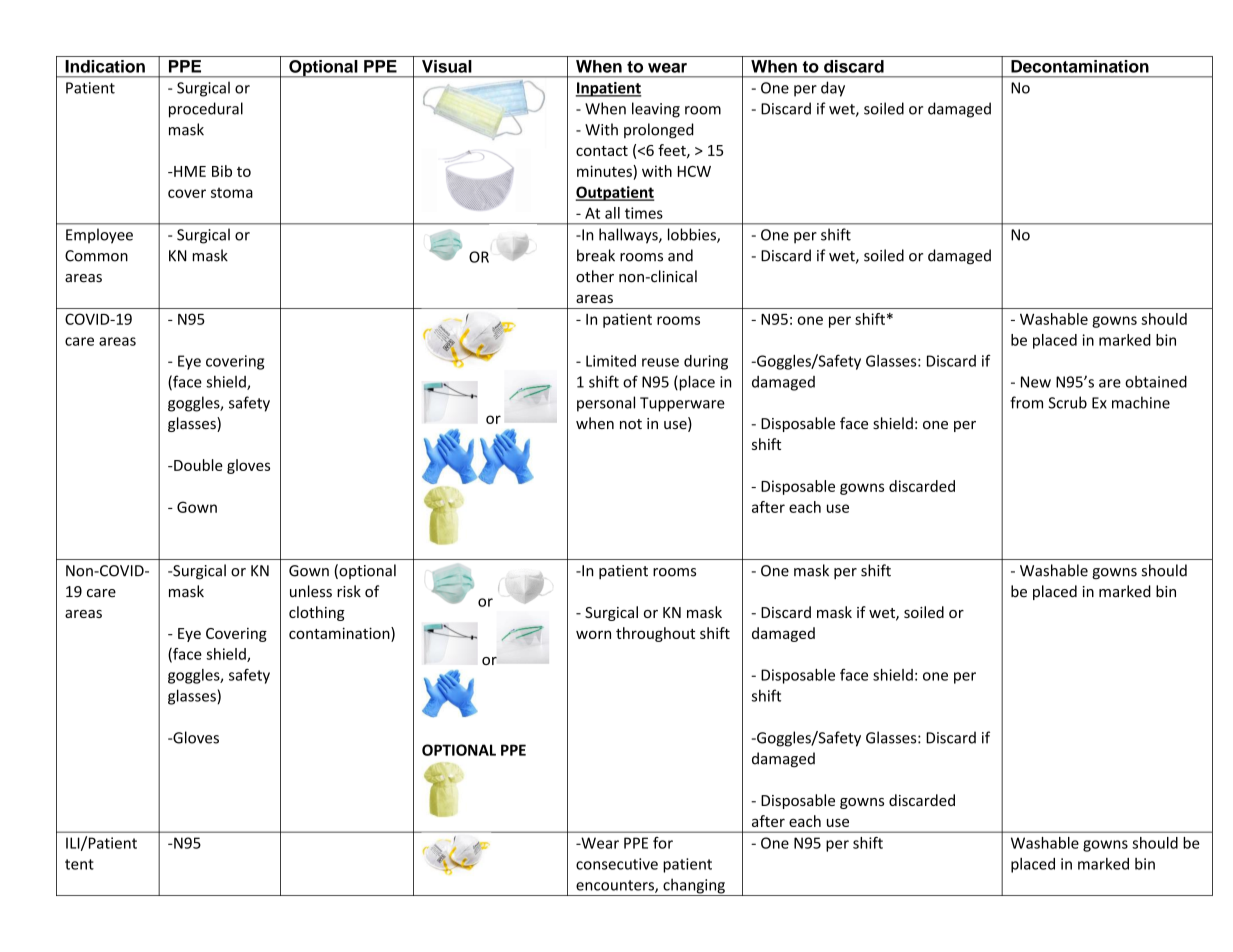  Describe the element at coordinates (206, 110) in the screenshot. I see `procedural` at that location.
